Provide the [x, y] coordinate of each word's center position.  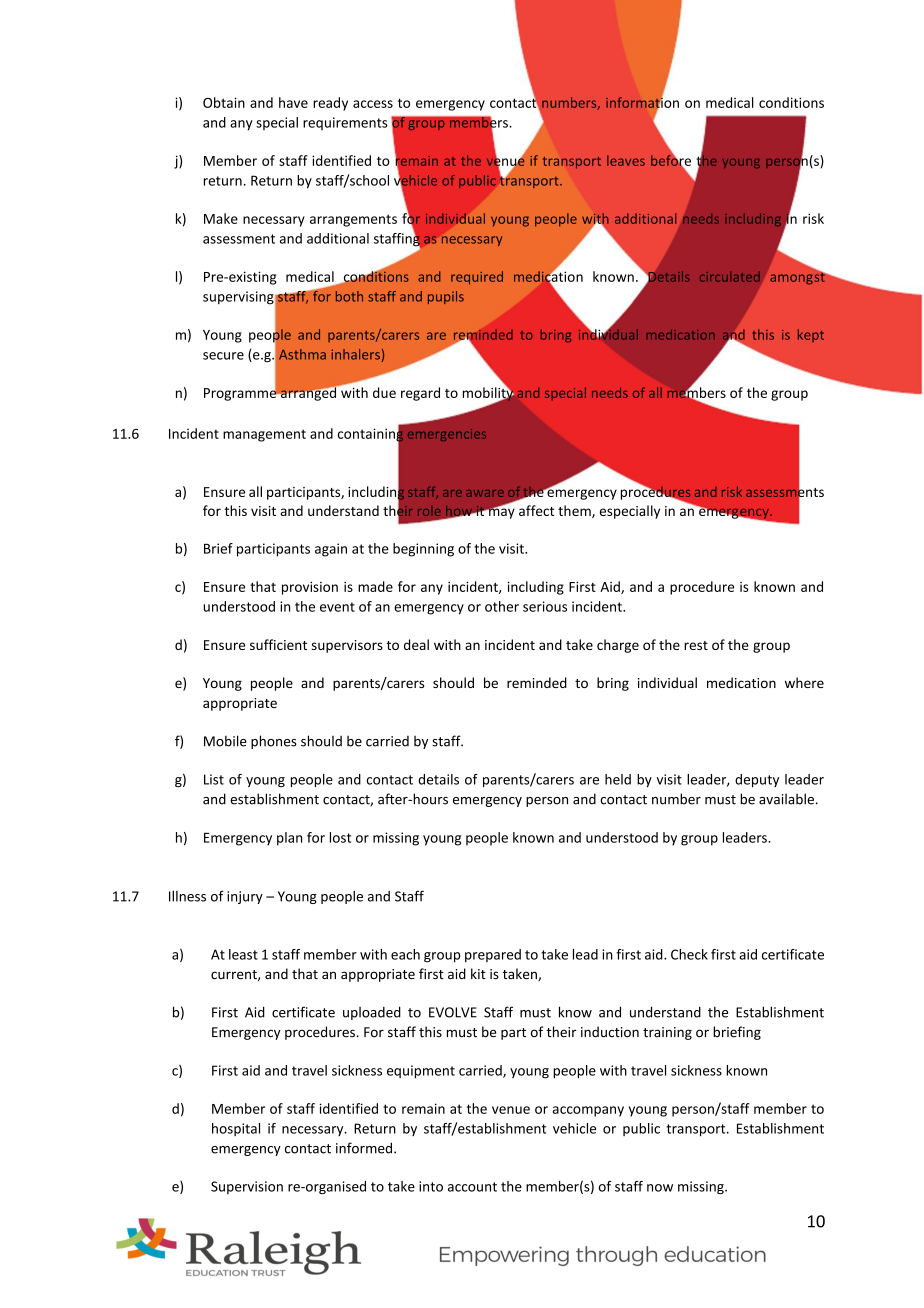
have [293, 102]
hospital [236, 1129]
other [502, 606]
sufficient [278, 644]
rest [696, 645]
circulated [730, 276]
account [472, 1187]
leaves [626, 160]
